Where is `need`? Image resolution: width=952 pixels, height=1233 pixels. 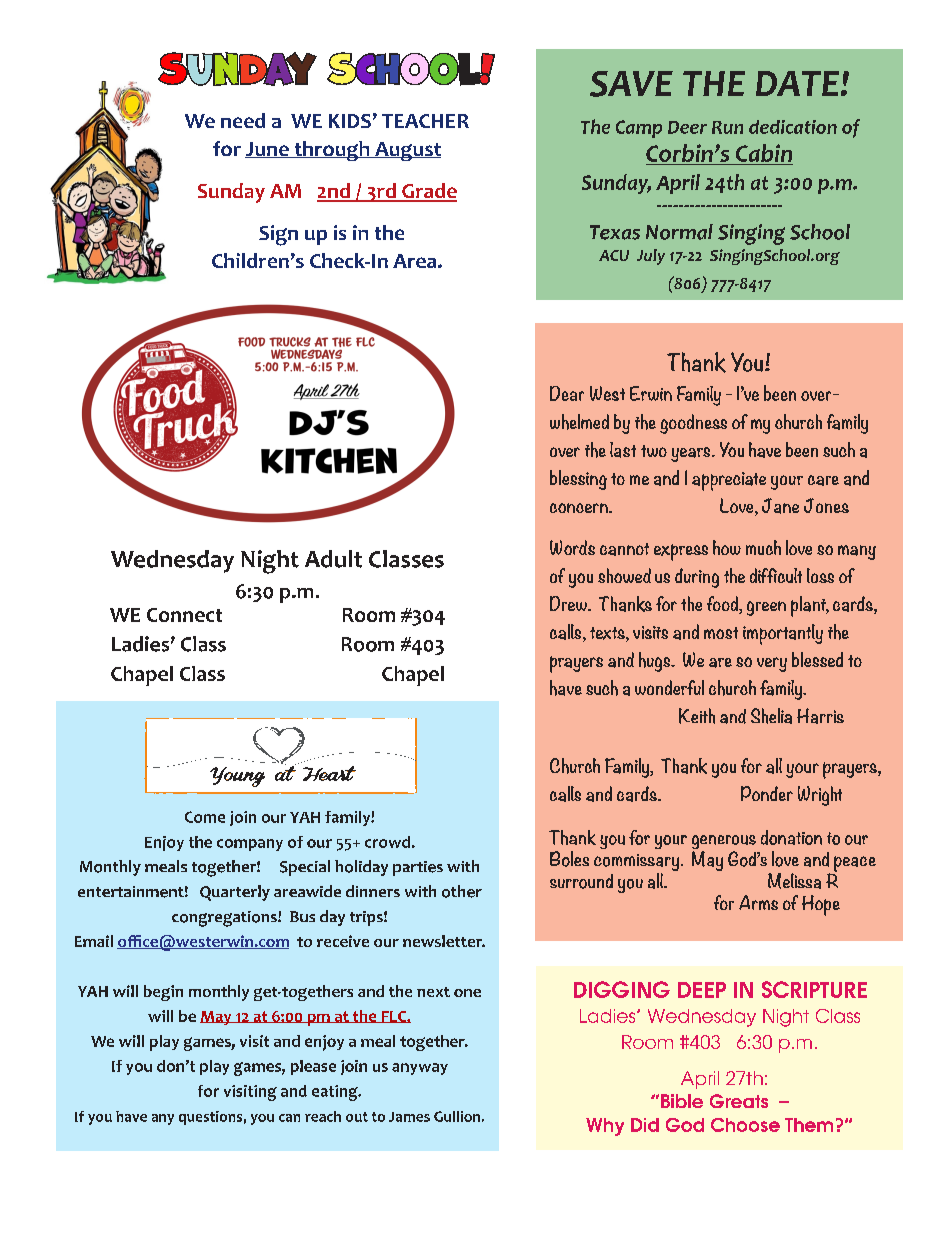 need is located at coordinates (243, 120).
